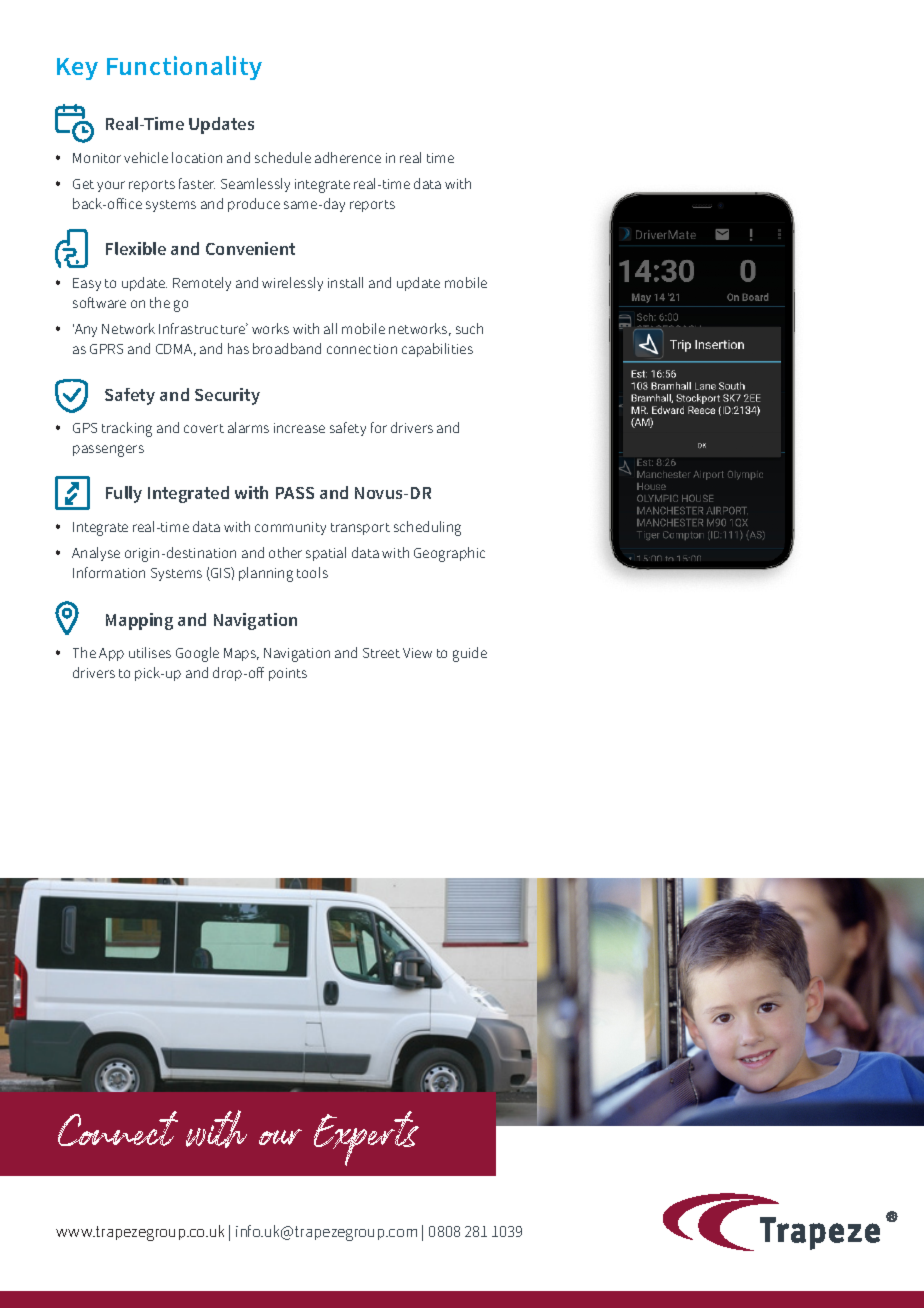  What do you see at coordinates (266, 574) in the page?
I see `planning` at bounding box center [266, 574].
